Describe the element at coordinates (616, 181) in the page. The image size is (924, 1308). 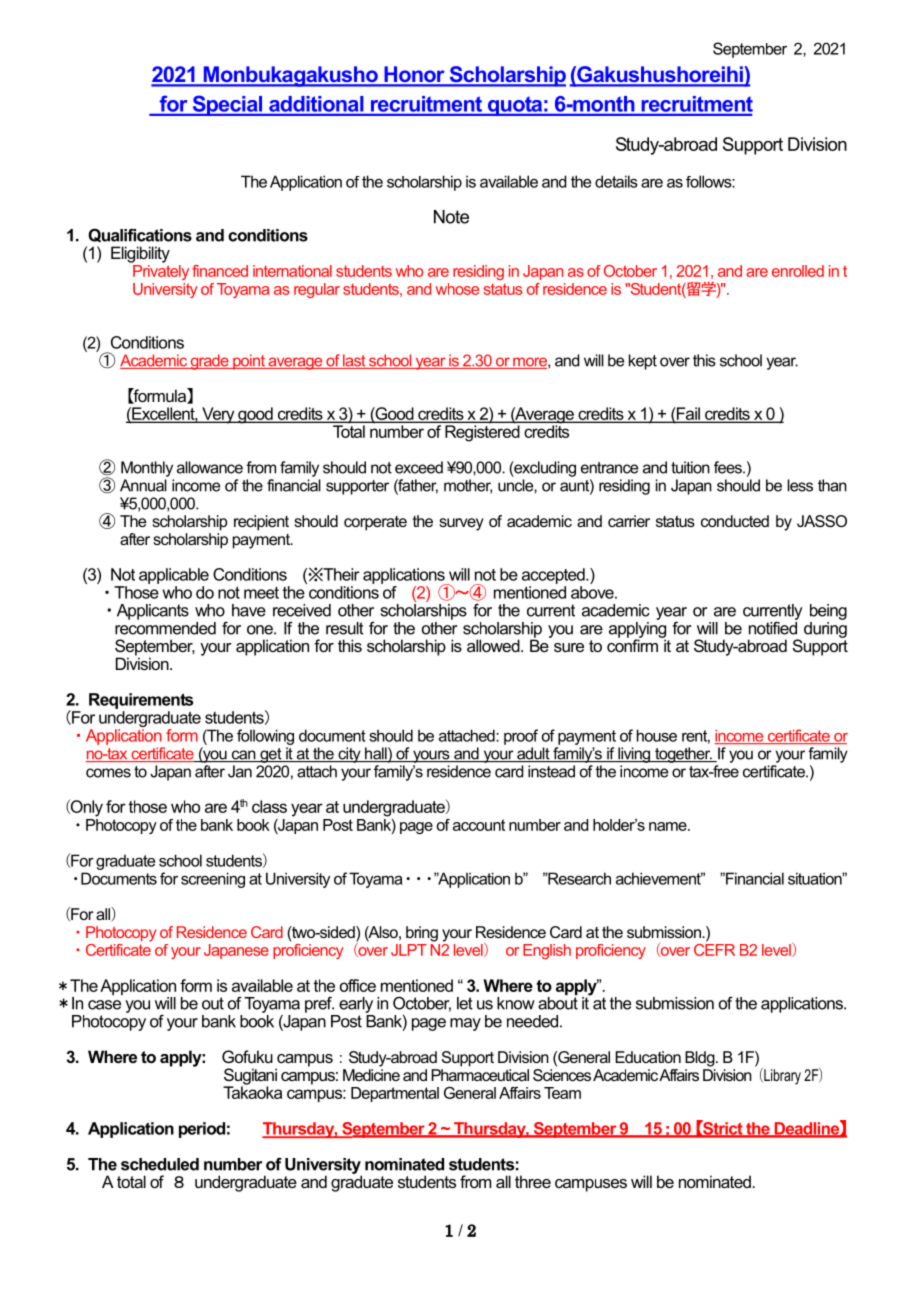
I see `details` at that location.
